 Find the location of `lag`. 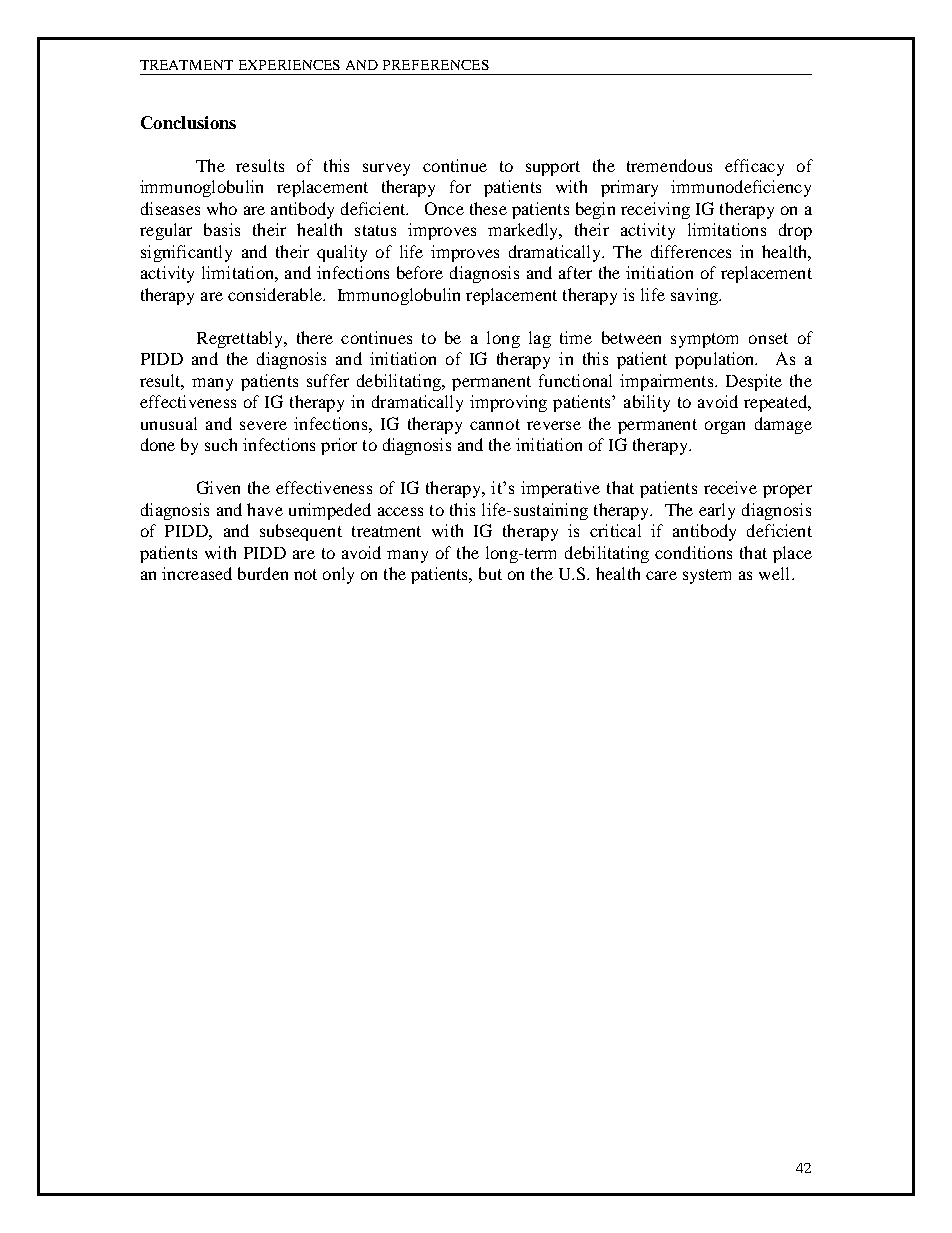

lag is located at coordinates (540, 339).
